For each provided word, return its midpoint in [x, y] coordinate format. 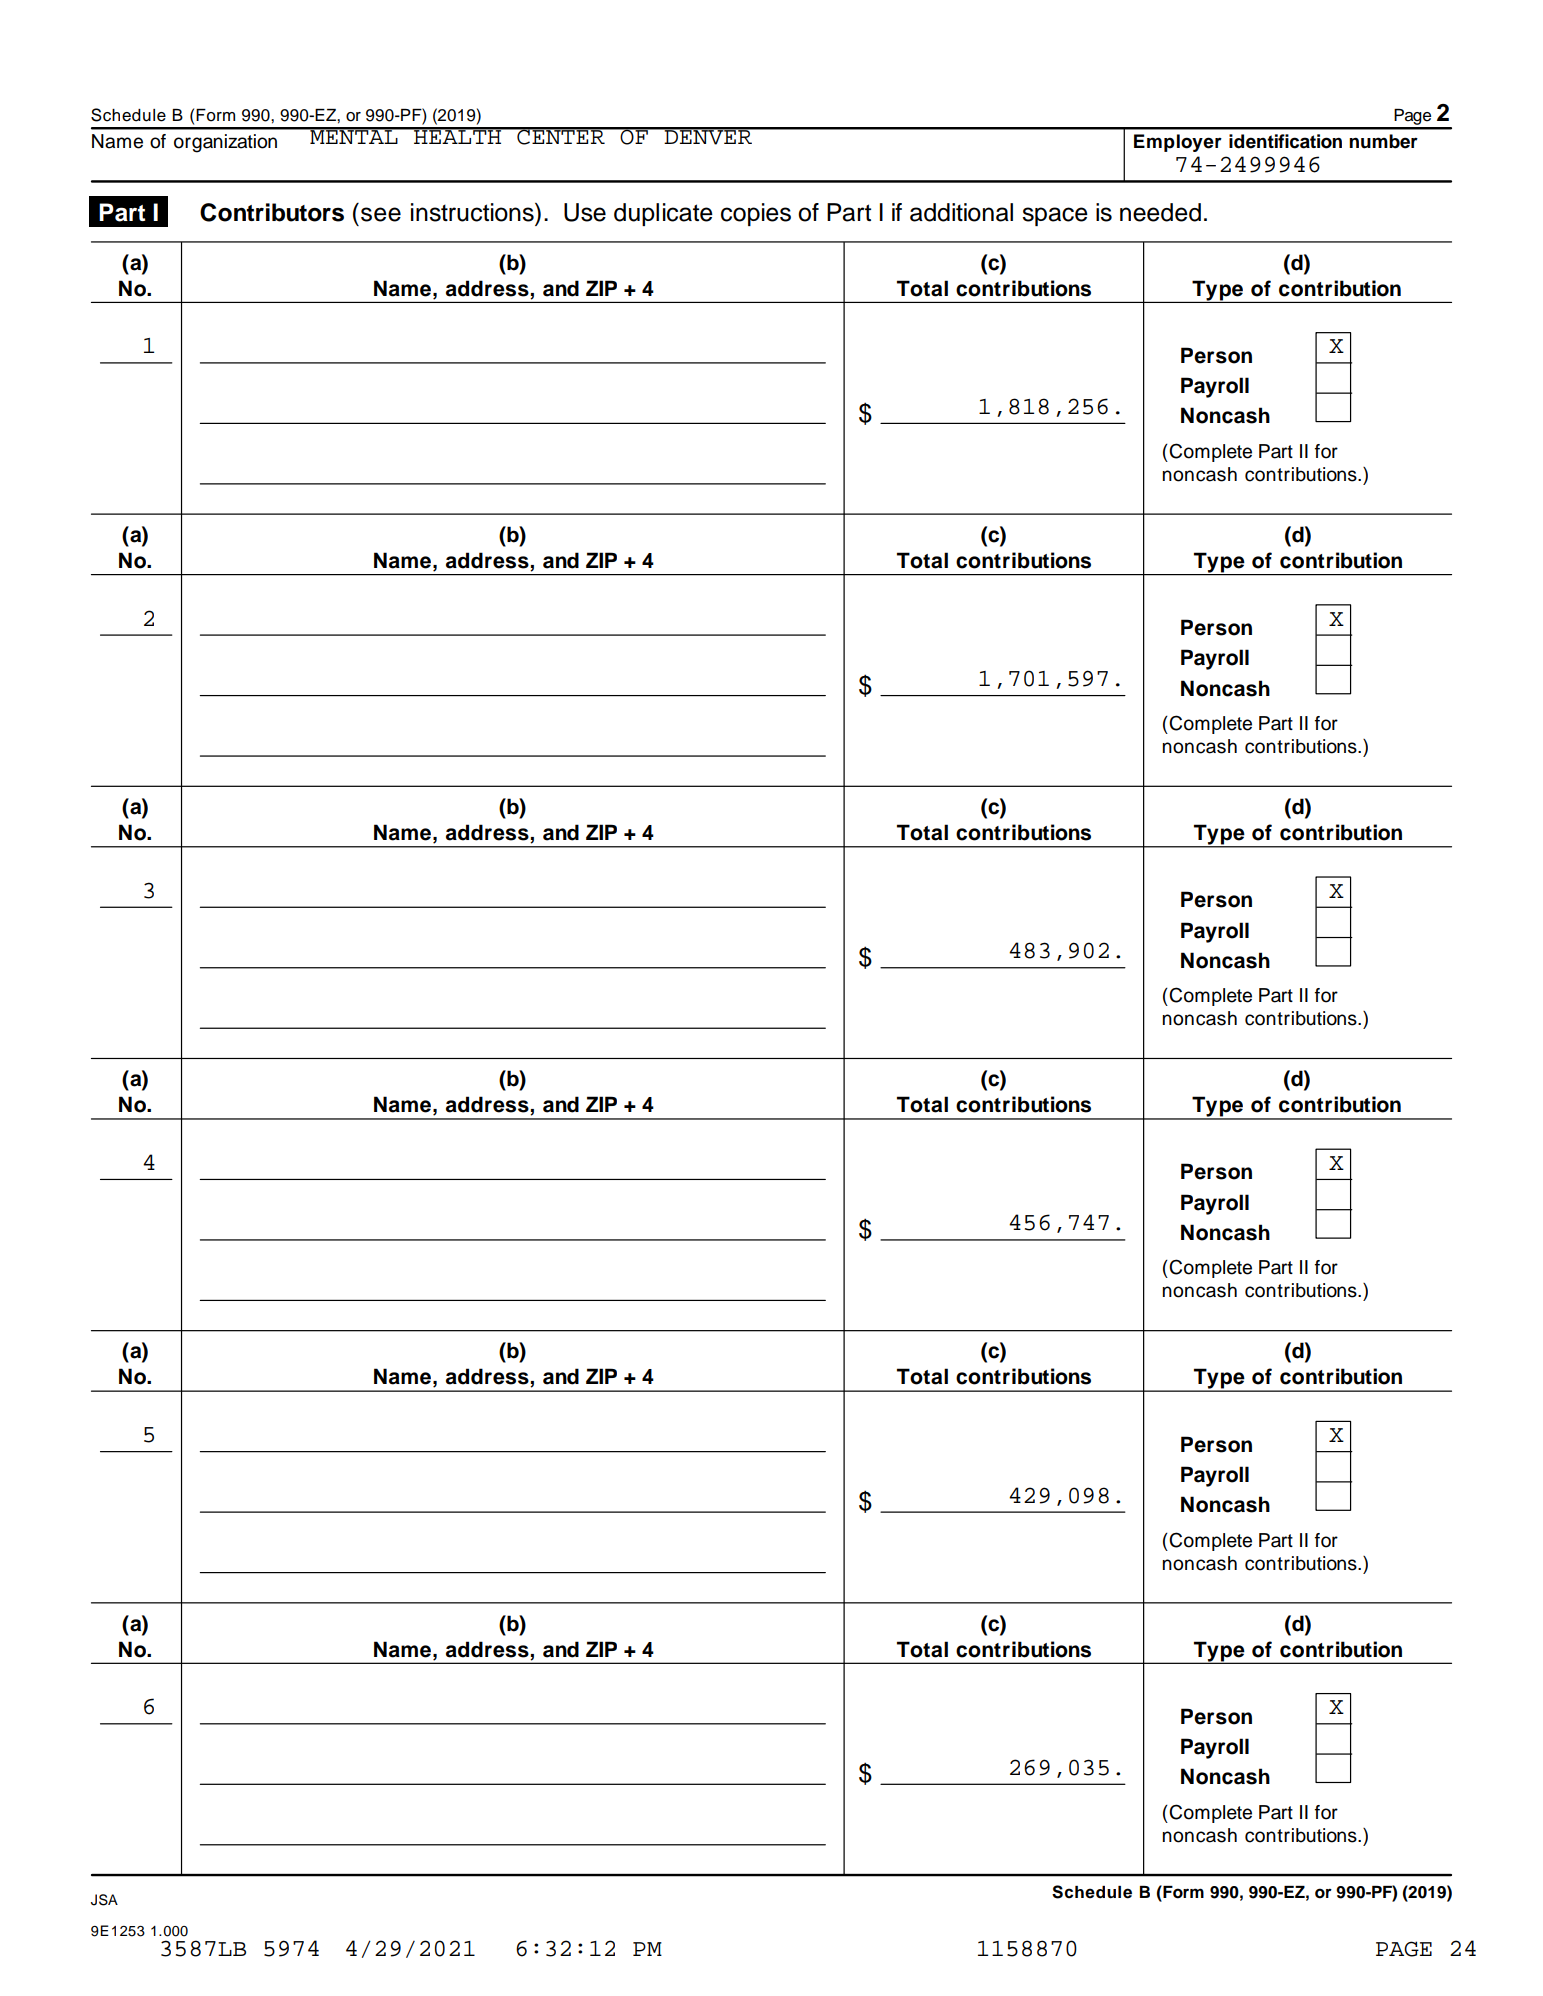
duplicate [663, 214]
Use [585, 212]
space [1055, 216]
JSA [104, 1900]
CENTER [561, 136]
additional [961, 212]
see [381, 214]
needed [1160, 212]
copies [756, 214]
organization [225, 143]
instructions [473, 212]
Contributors [272, 212]
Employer [1178, 143]
